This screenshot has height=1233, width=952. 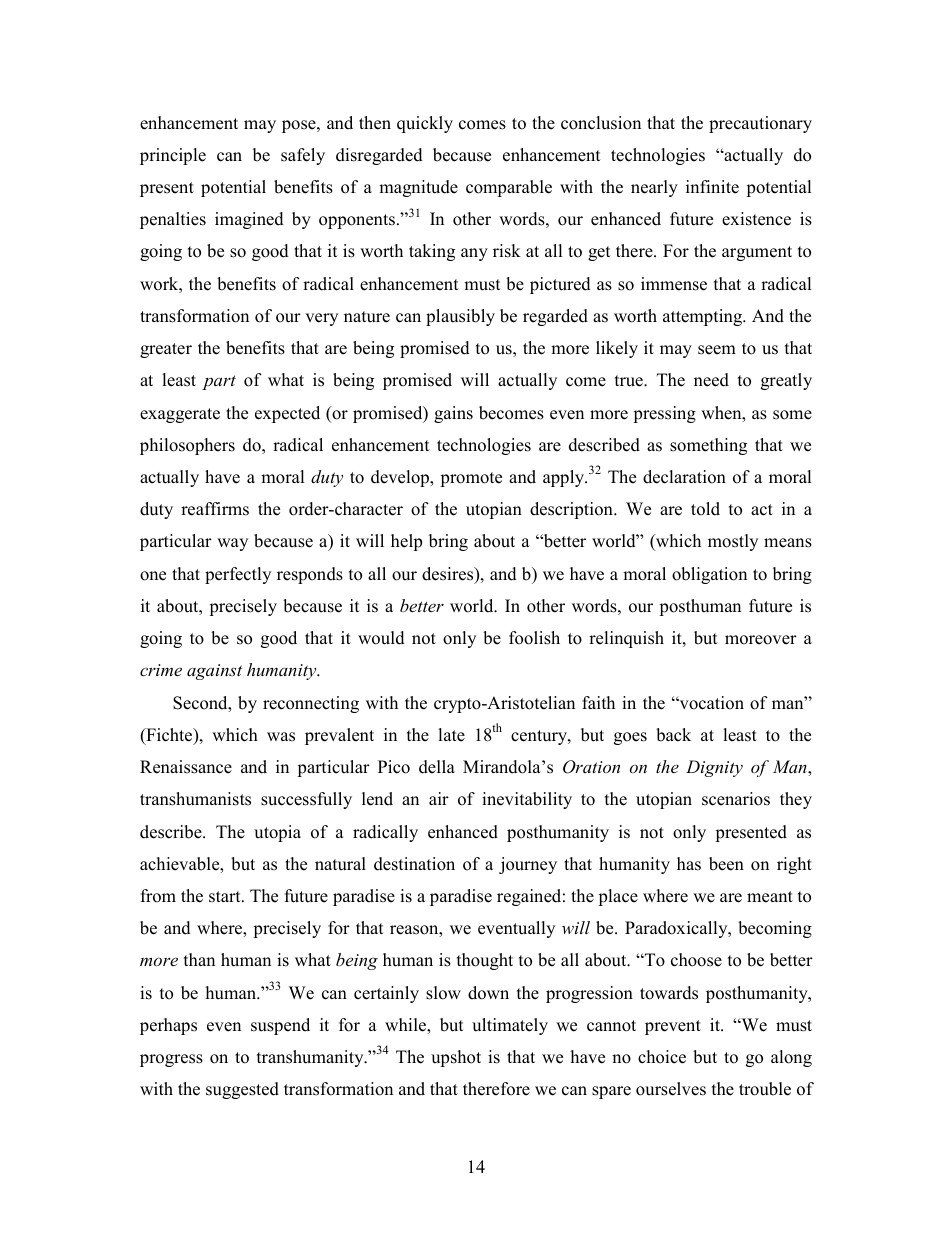 I want to click on perfectly, so click(x=238, y=575).
